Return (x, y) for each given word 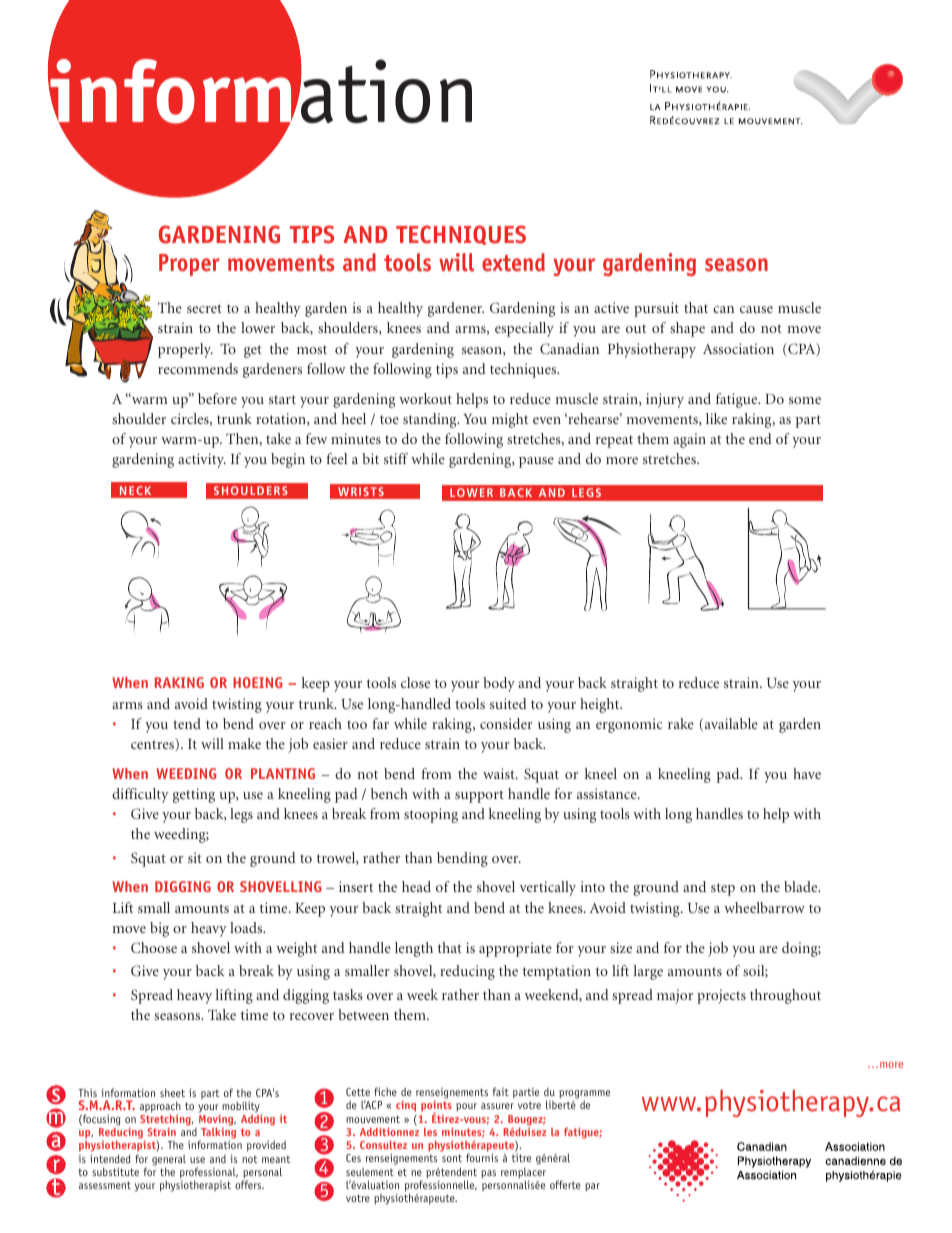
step (723, 889)
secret (204, 308)
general (169, 1161)
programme (584, 1096)
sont (452, 1158)
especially (524, 329)
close (415, 682)
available (730, 724)
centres (153, 745)
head (416, 886)
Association (738, 348)
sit (195, 857)
